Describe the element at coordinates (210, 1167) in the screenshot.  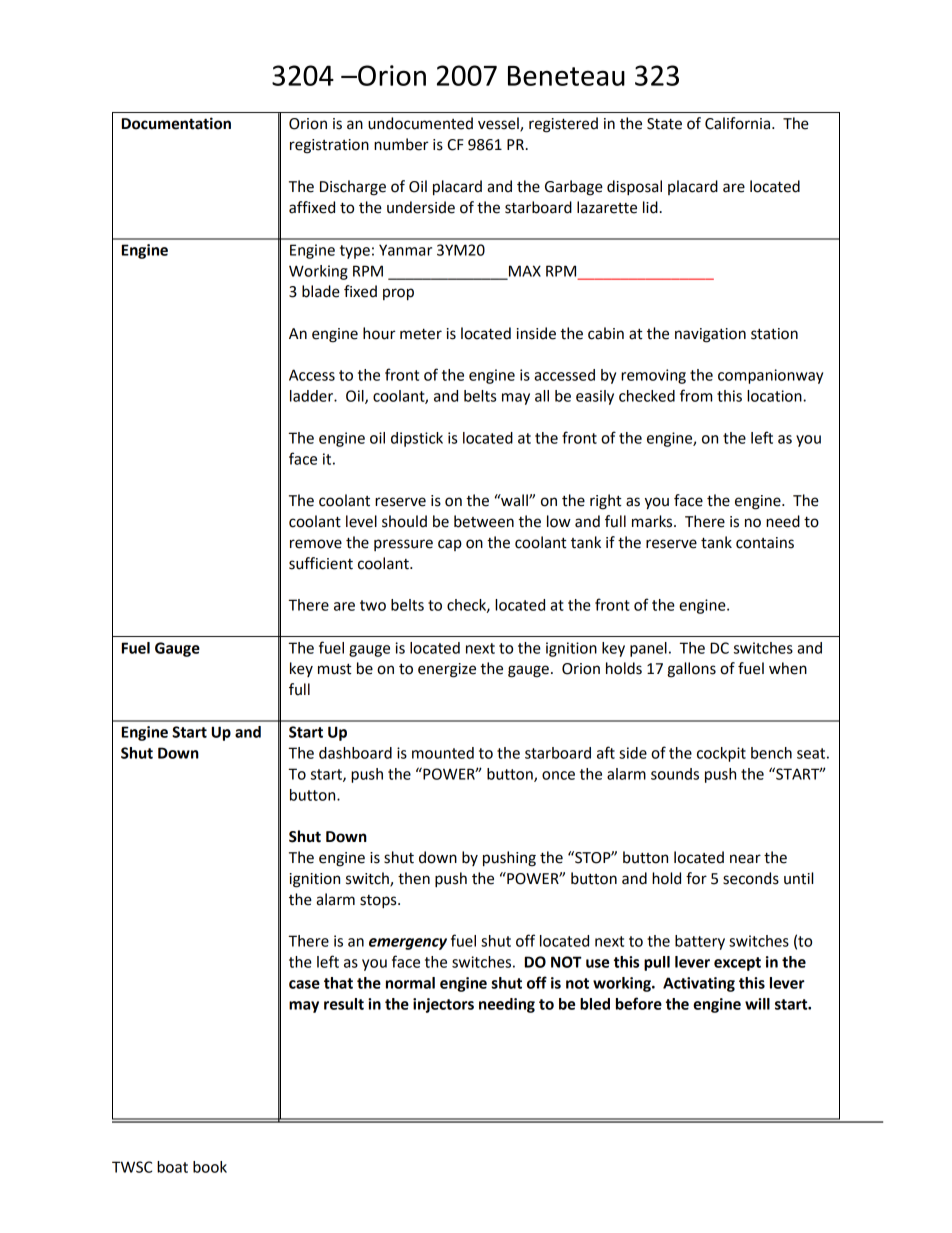
I see `book` at that location.
